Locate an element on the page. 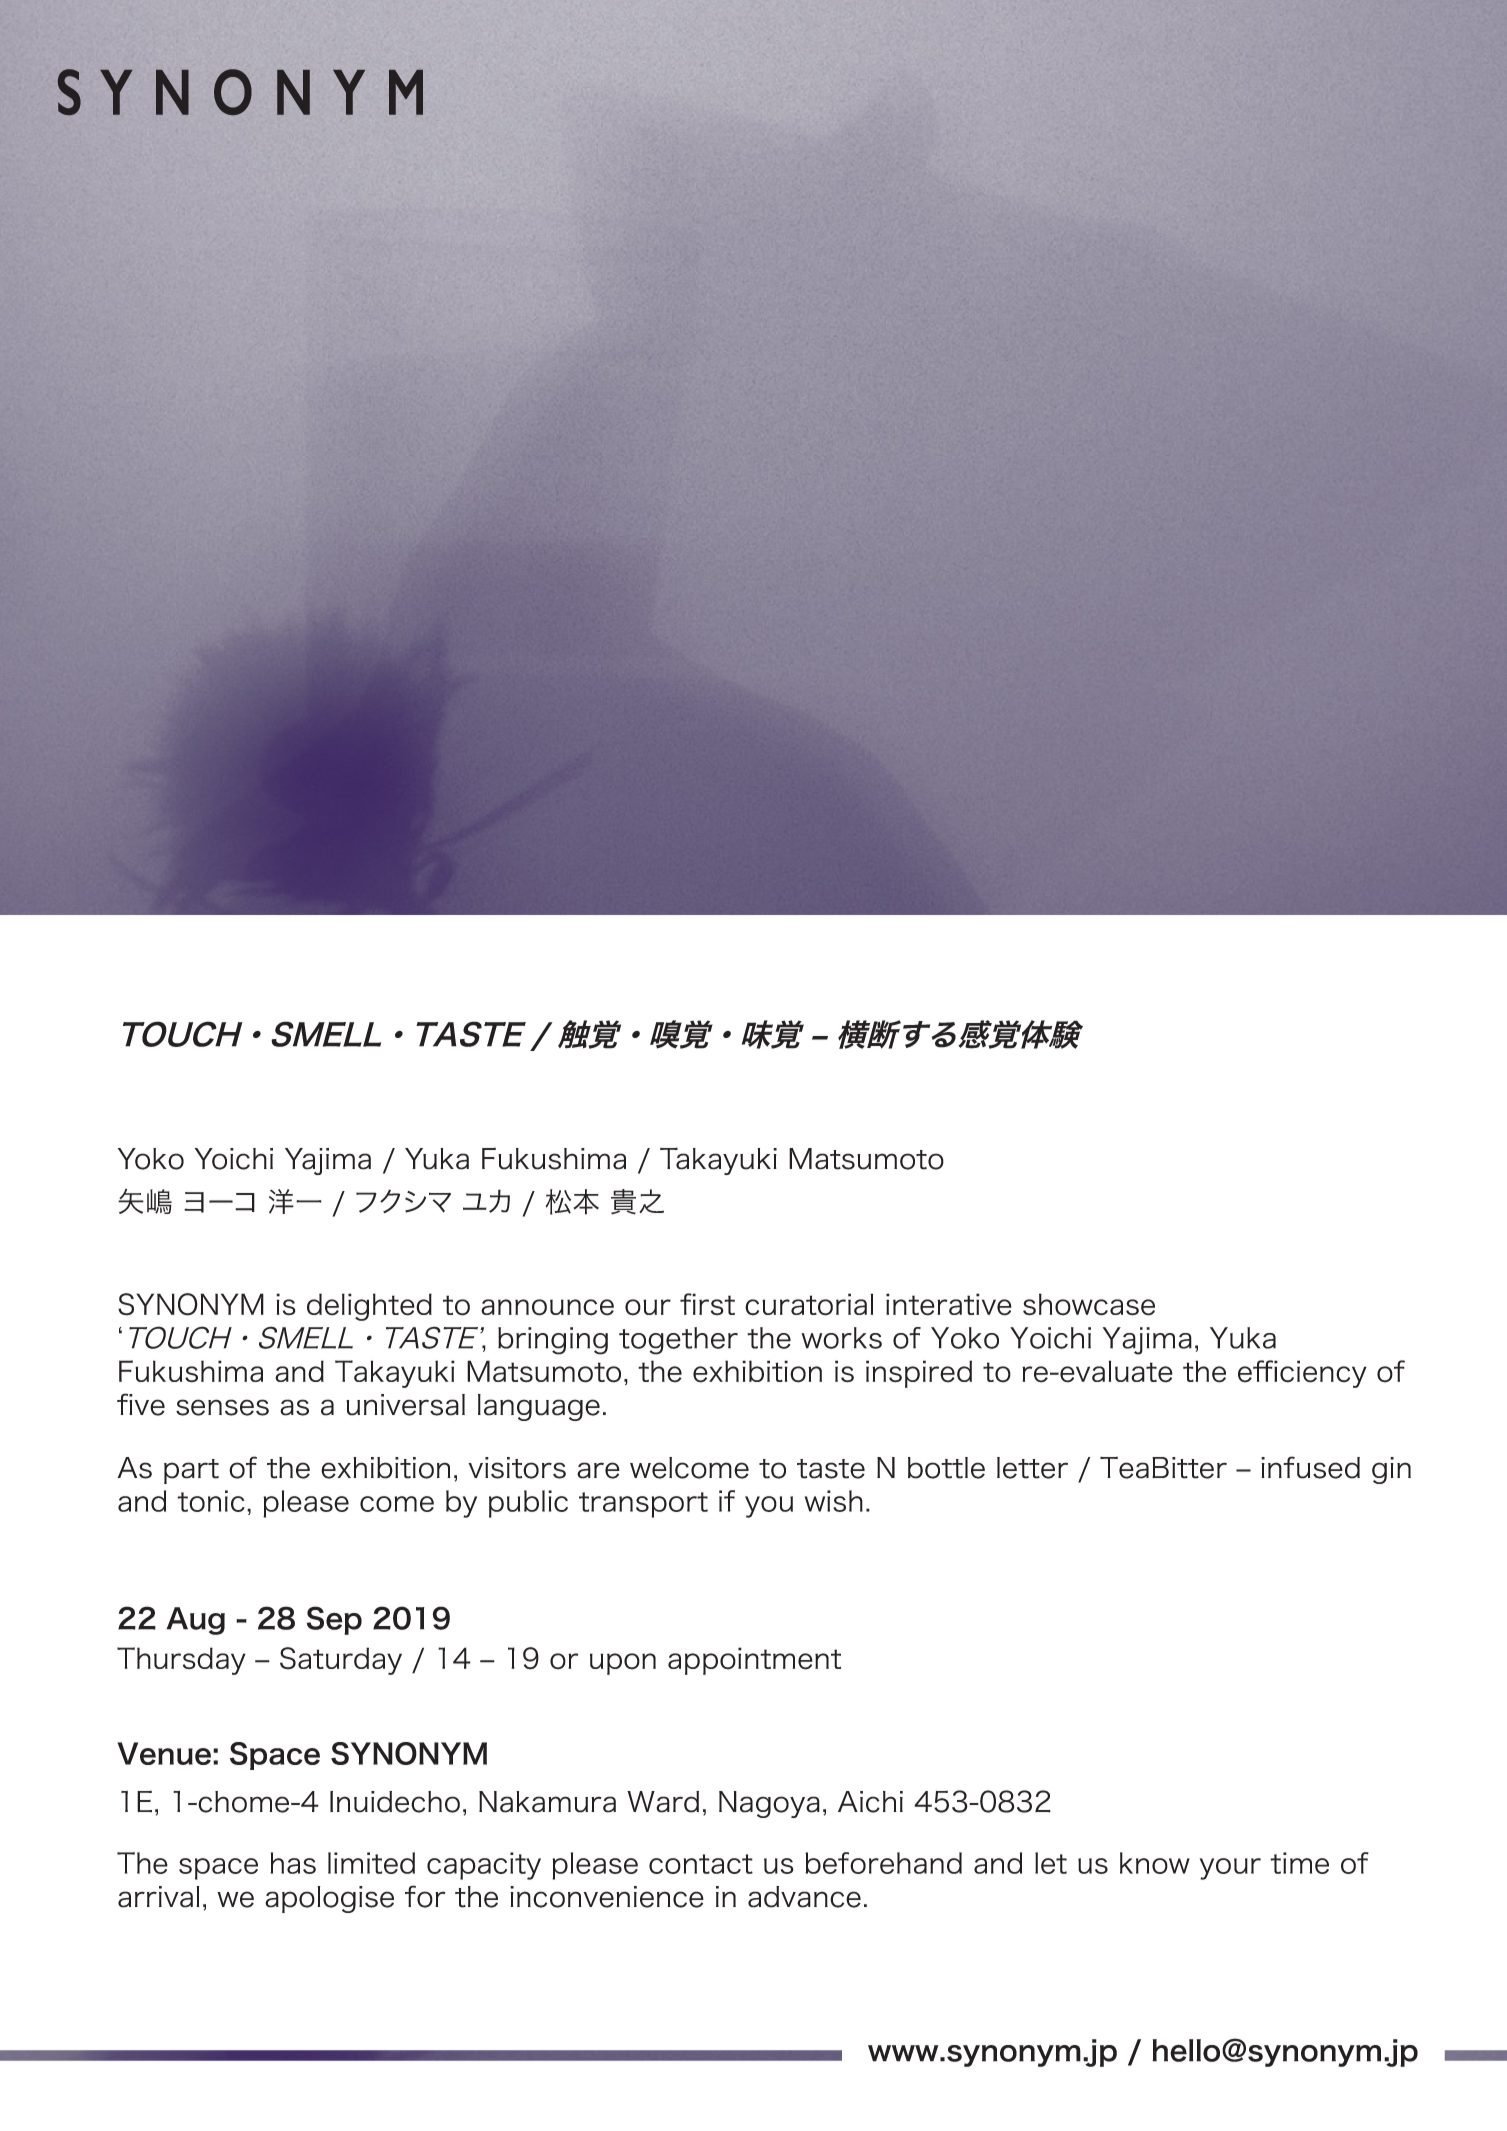  contact is located at coordinates (701, 1864).
